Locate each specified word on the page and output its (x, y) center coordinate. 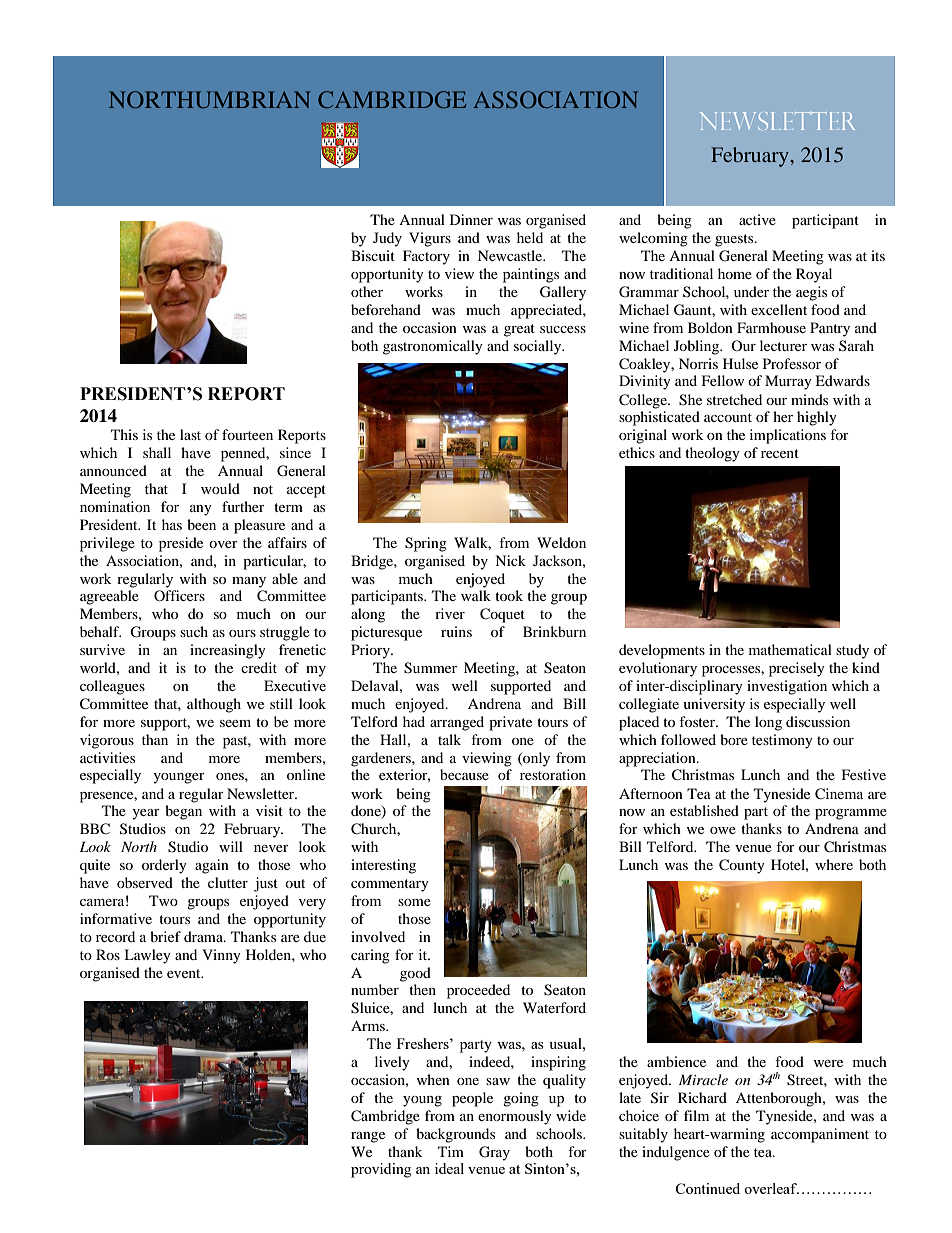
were (828, 1063)
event (185, 973)
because (464, 774)
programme (851, 814)
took (509, 595)
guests (735, 240)
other (367, 291)
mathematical (790, 649)
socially (539, 347)
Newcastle (511, 255)
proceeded (478, 991)
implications (788, 436)
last (190, 434)
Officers (179, 595)
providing (381, 1170)
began (183, 812)
